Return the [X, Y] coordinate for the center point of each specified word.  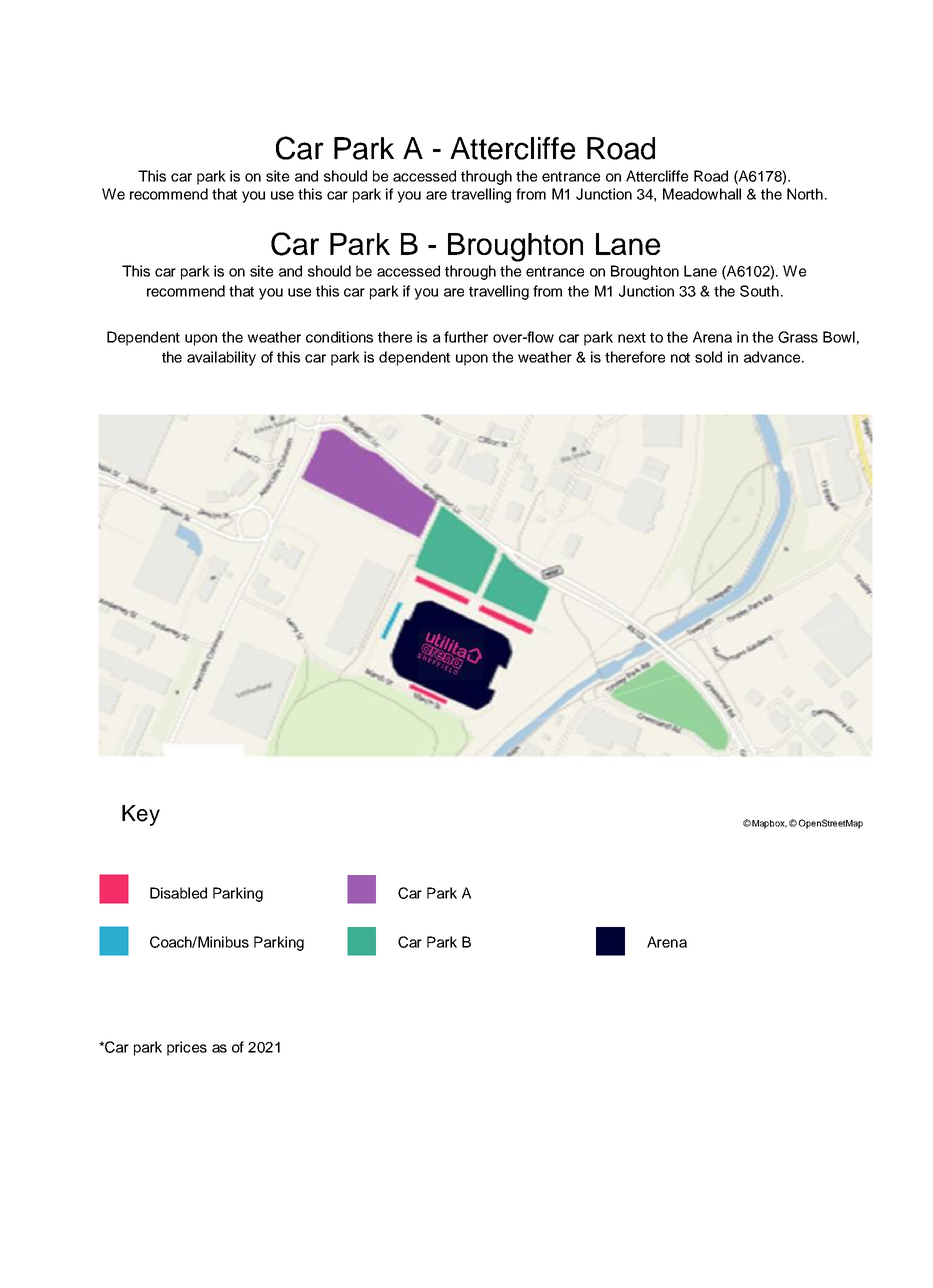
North [805, 194]
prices [187, 1048]
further [466, 337]
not [680, 357]
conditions [339, 337]
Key [141, 815]
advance [773, 357]
